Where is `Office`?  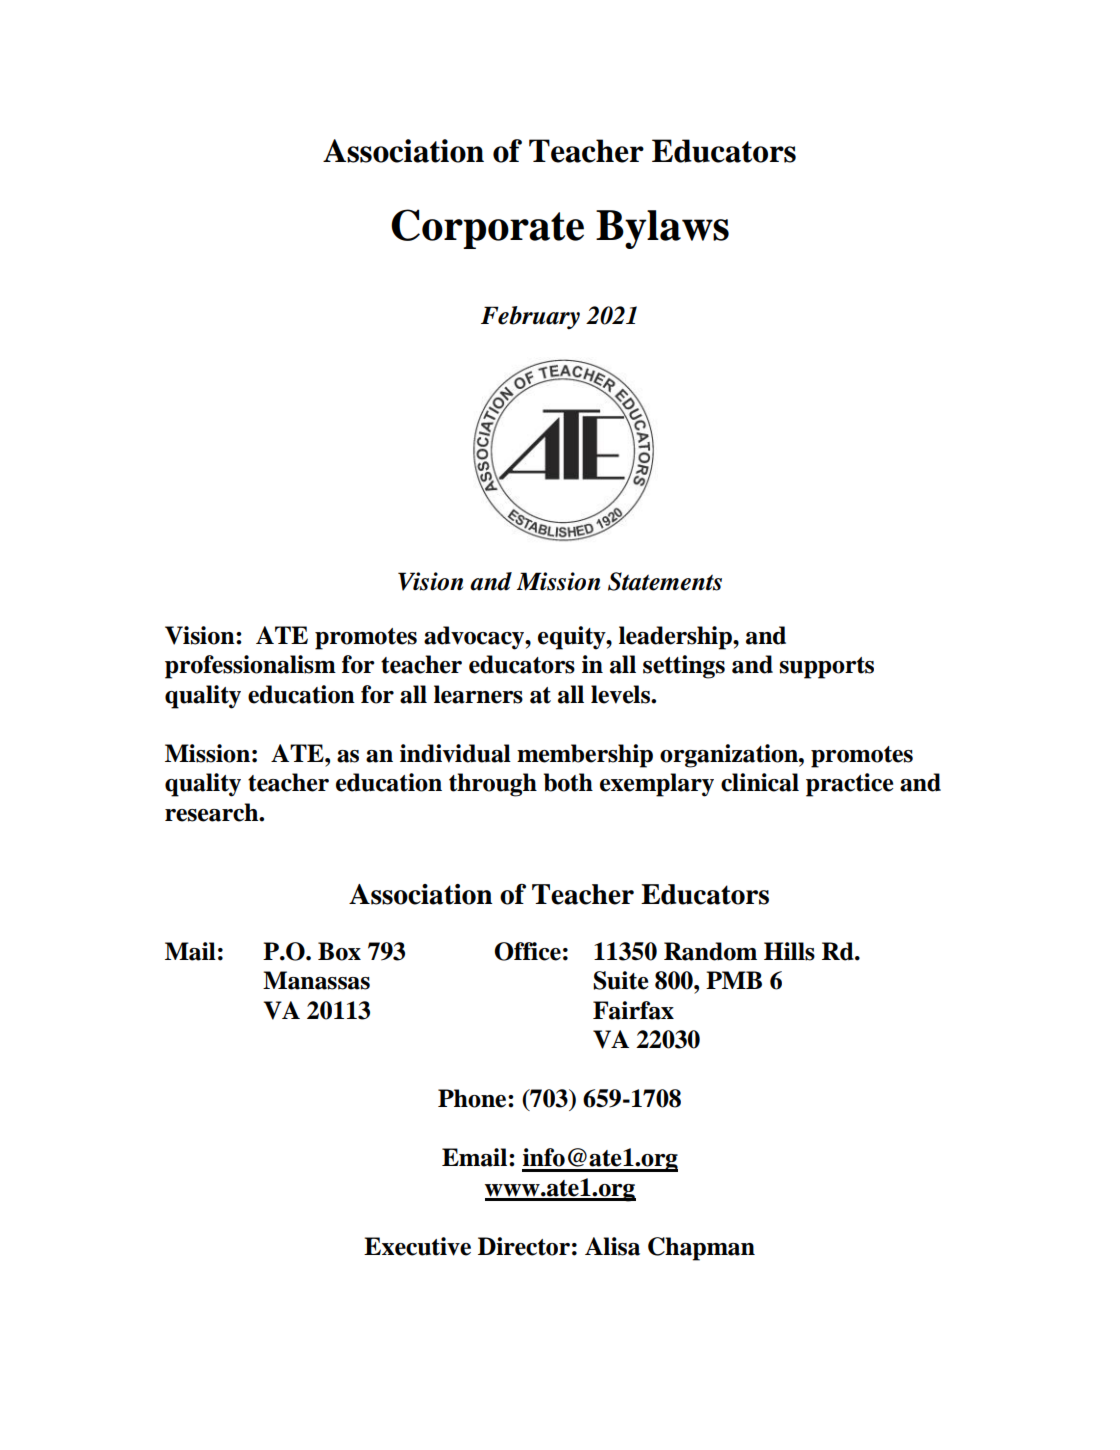
Office is located at coordinates (527, 951).
